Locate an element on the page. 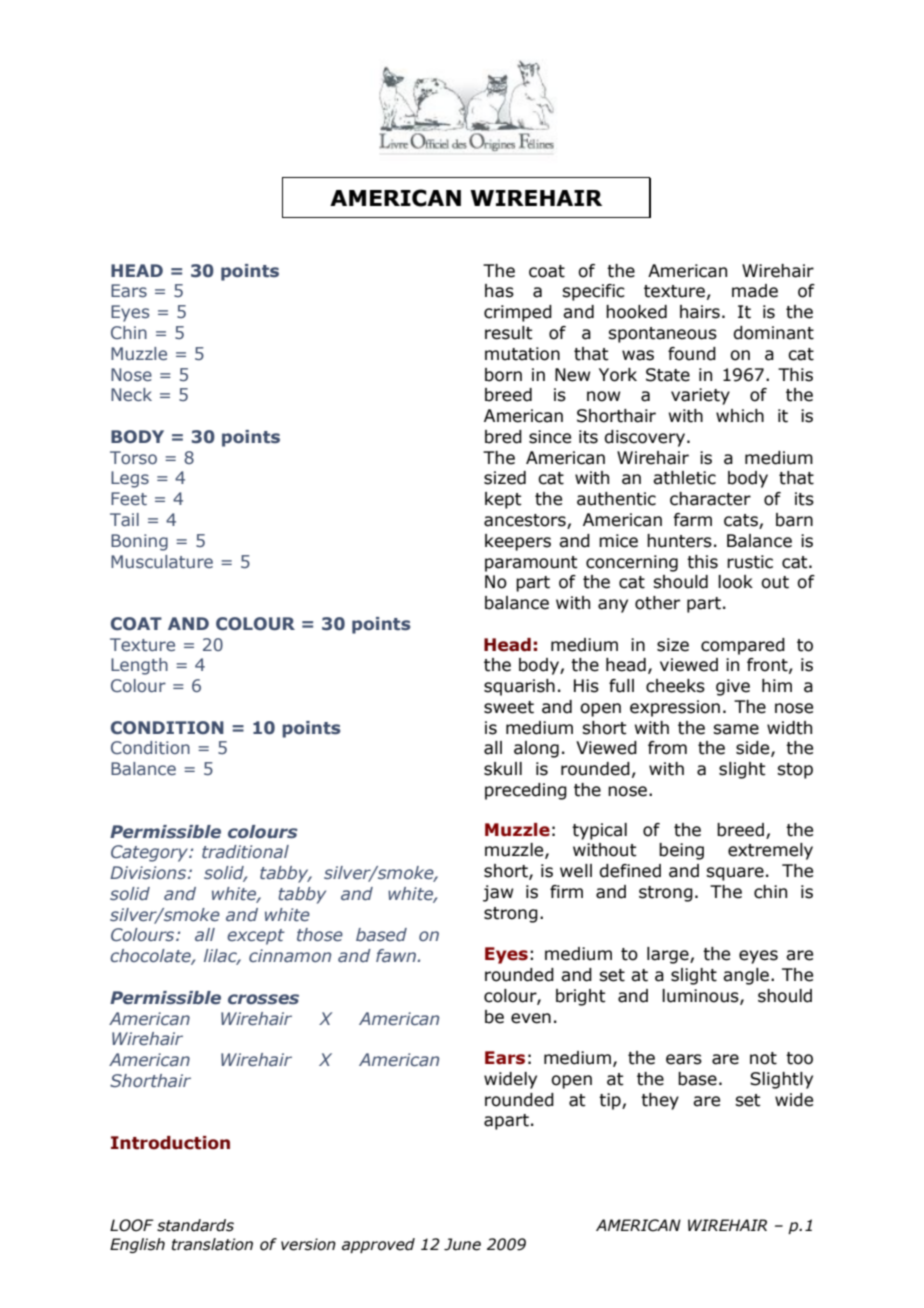 This page has height=1308, width=924. standards is located at coordinates (195, 1225).
